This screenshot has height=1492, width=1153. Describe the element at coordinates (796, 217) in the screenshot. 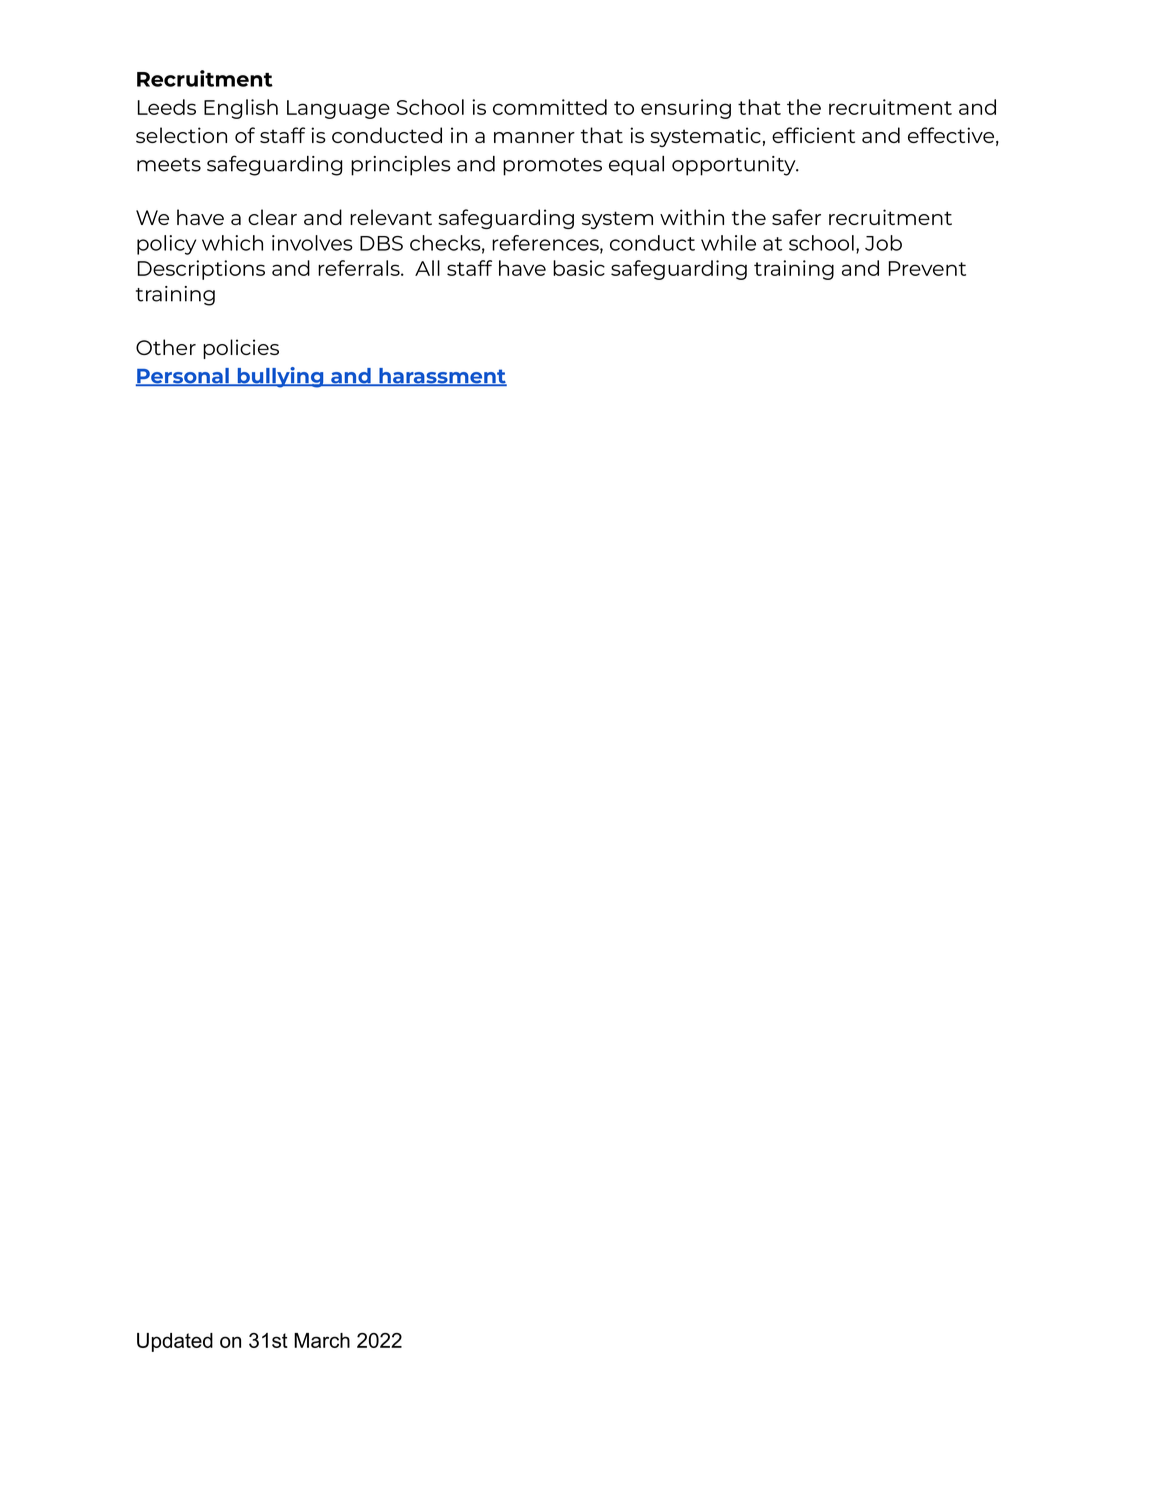

I see `safer` at that location.
